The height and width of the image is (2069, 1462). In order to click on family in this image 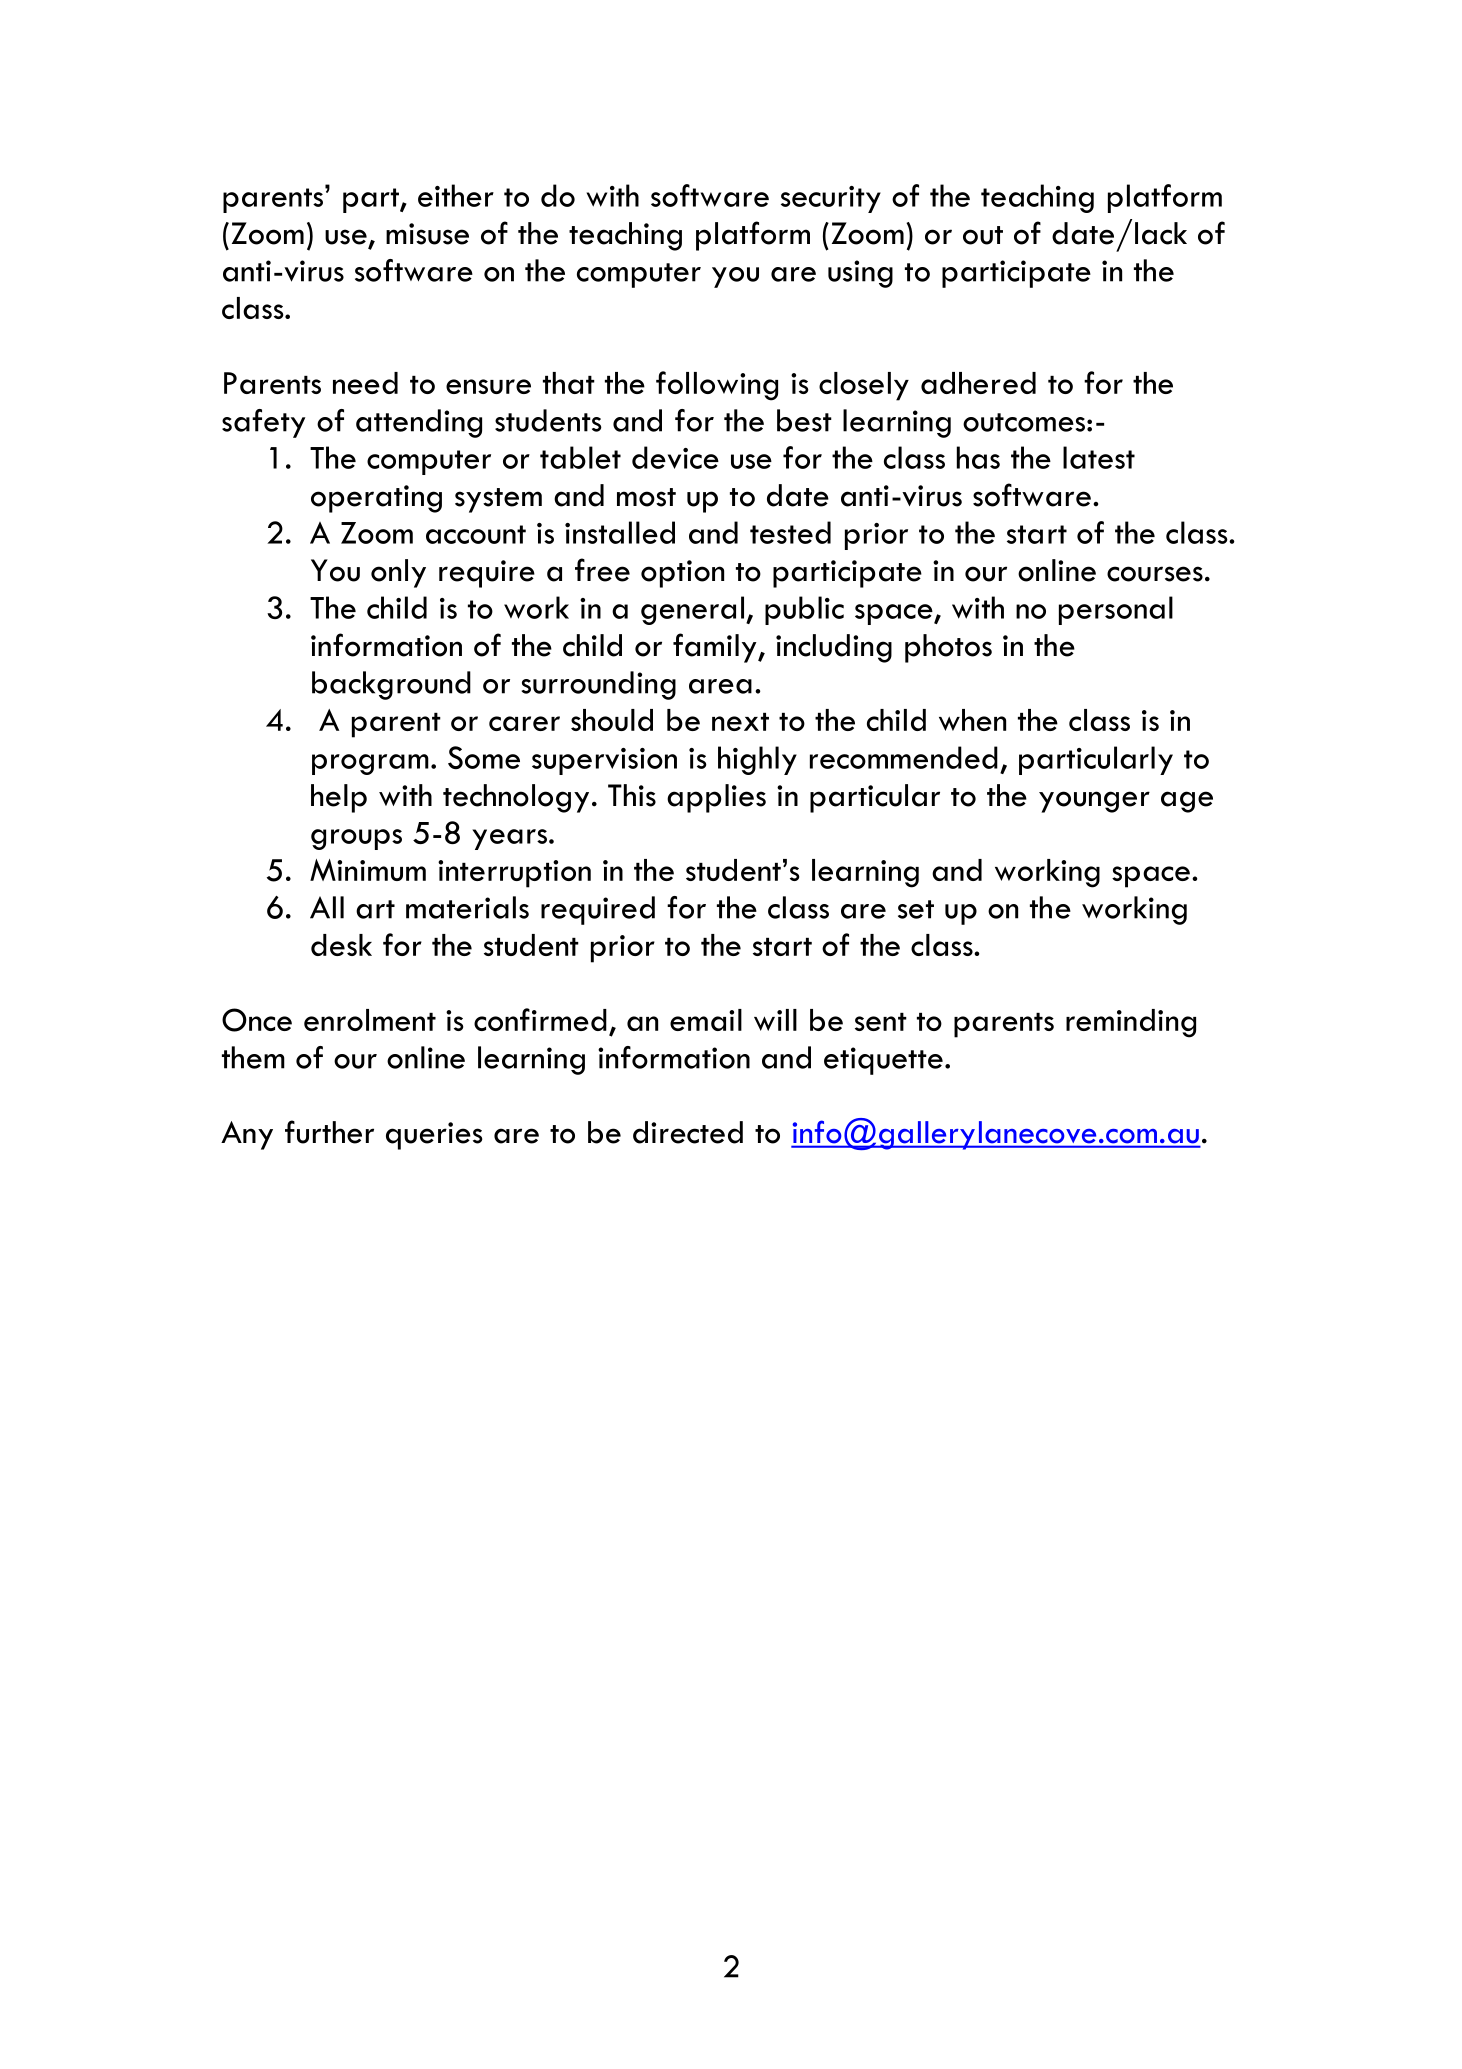, I will do `click(716, 648)`.
